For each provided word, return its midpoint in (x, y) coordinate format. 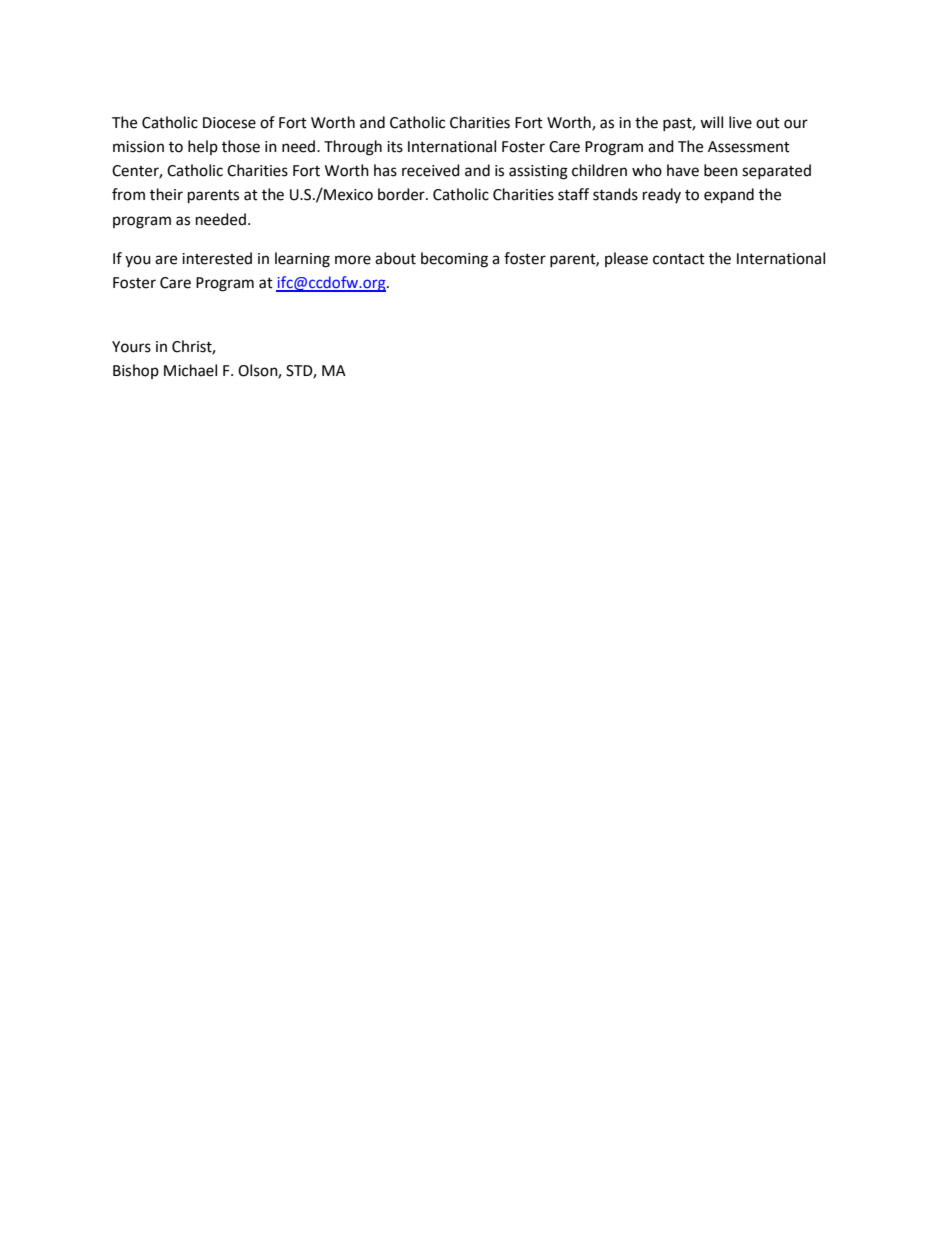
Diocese (229, 123)
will (711, 122)
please (626, 259)
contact (679, 259)
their (166, 194)
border (402, 194)
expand (729, 196)
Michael (190, 370)
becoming (454, 260)
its (395, 147)
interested (217, 258)
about (395, 258)
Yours (131, 347)
